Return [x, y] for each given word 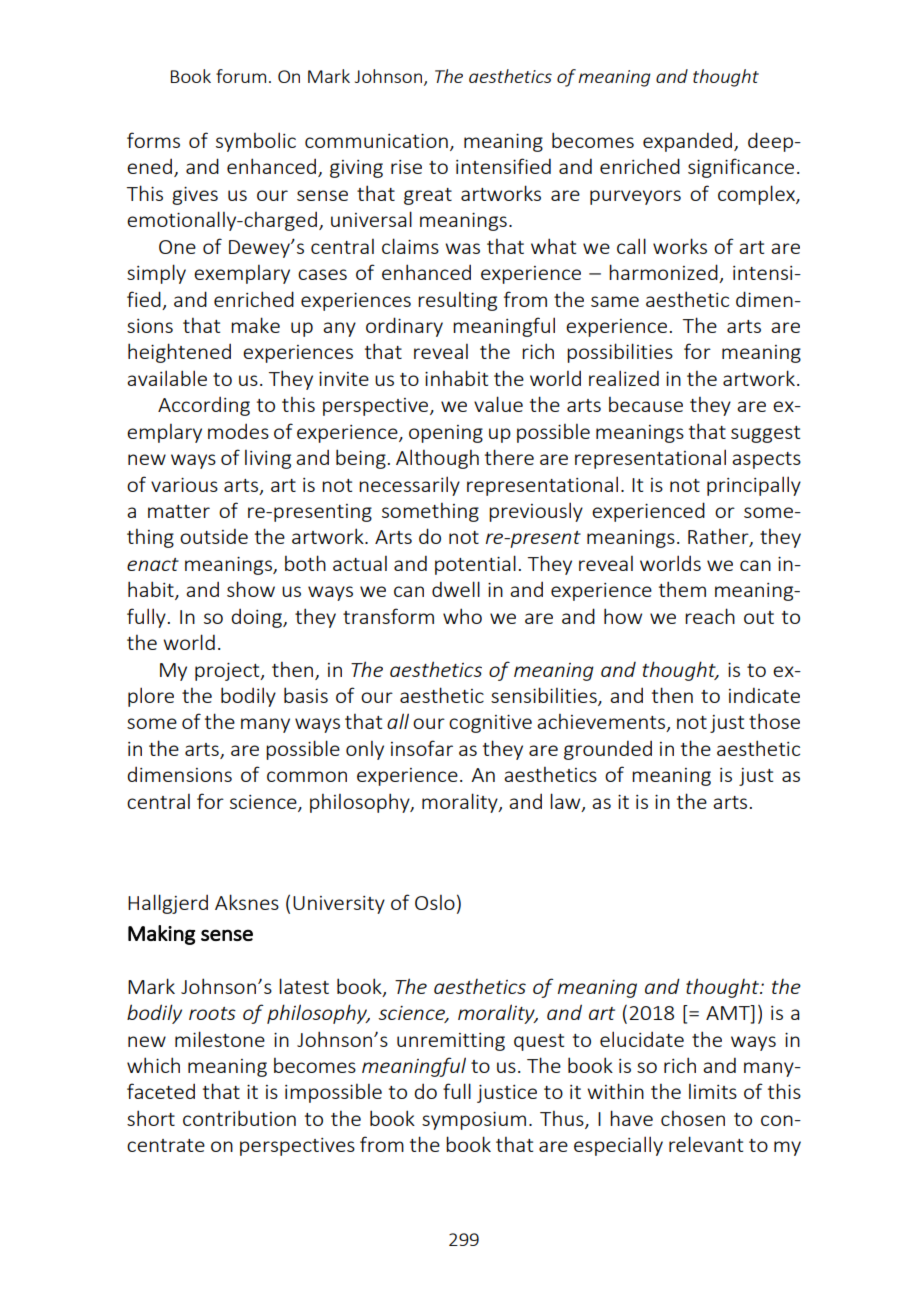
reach [710, 616]
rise [406, 167]
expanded [689, 142]
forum [241, 76]
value [498, 404]
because [646, 404]
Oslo [435, 902]
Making [161, 935]
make [255, 325]
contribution [239, 1118]
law [566, 802]
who [462, 616]
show [251, 589]
